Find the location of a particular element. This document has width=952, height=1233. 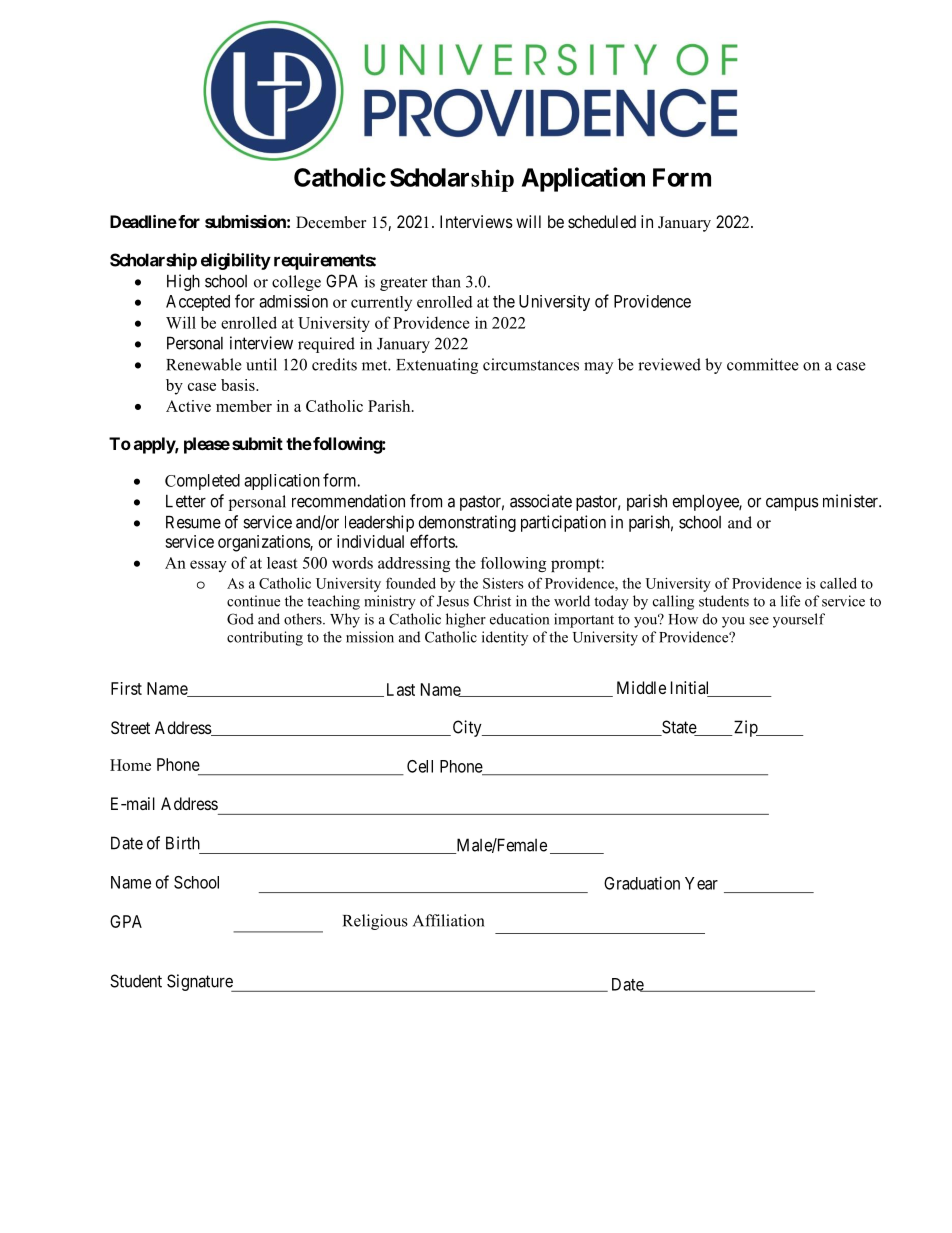

circumstances is located at coordinates (531, 364).
